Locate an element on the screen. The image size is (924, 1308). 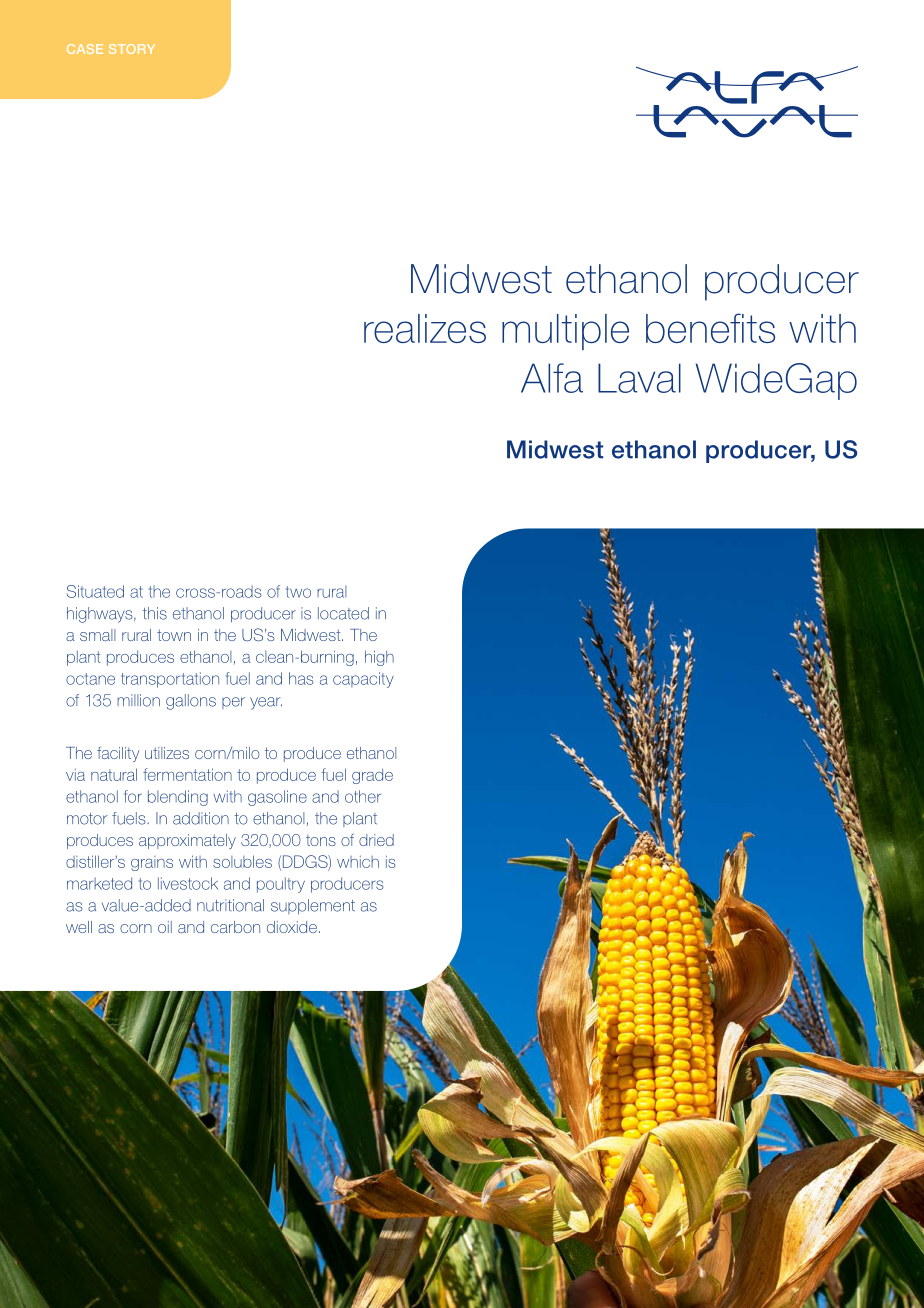
two is located at coordinates (298, 592).
